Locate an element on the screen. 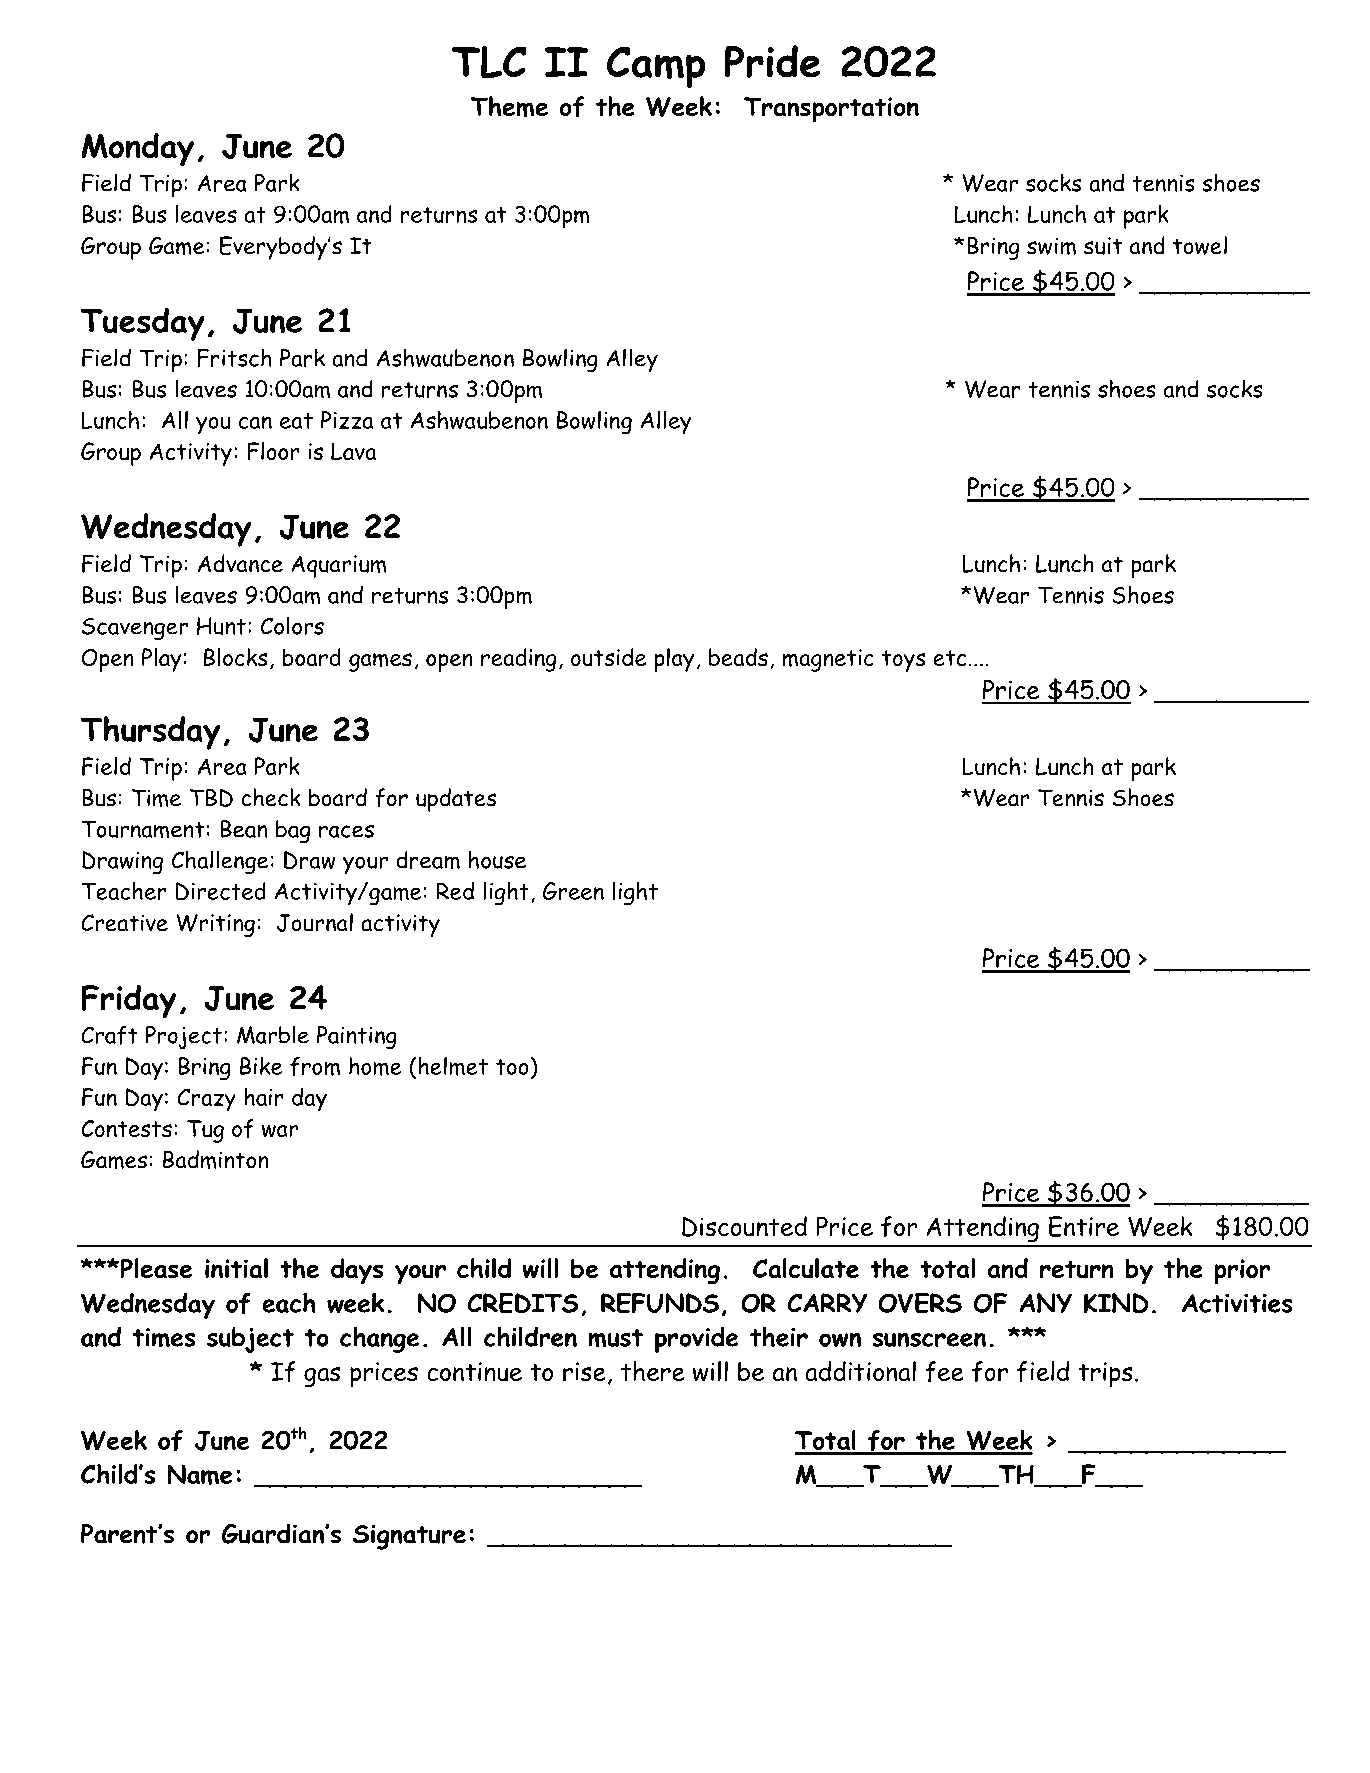 This screenshot has height=1773, width=1370. etc is located at coordinates (949, 658).
